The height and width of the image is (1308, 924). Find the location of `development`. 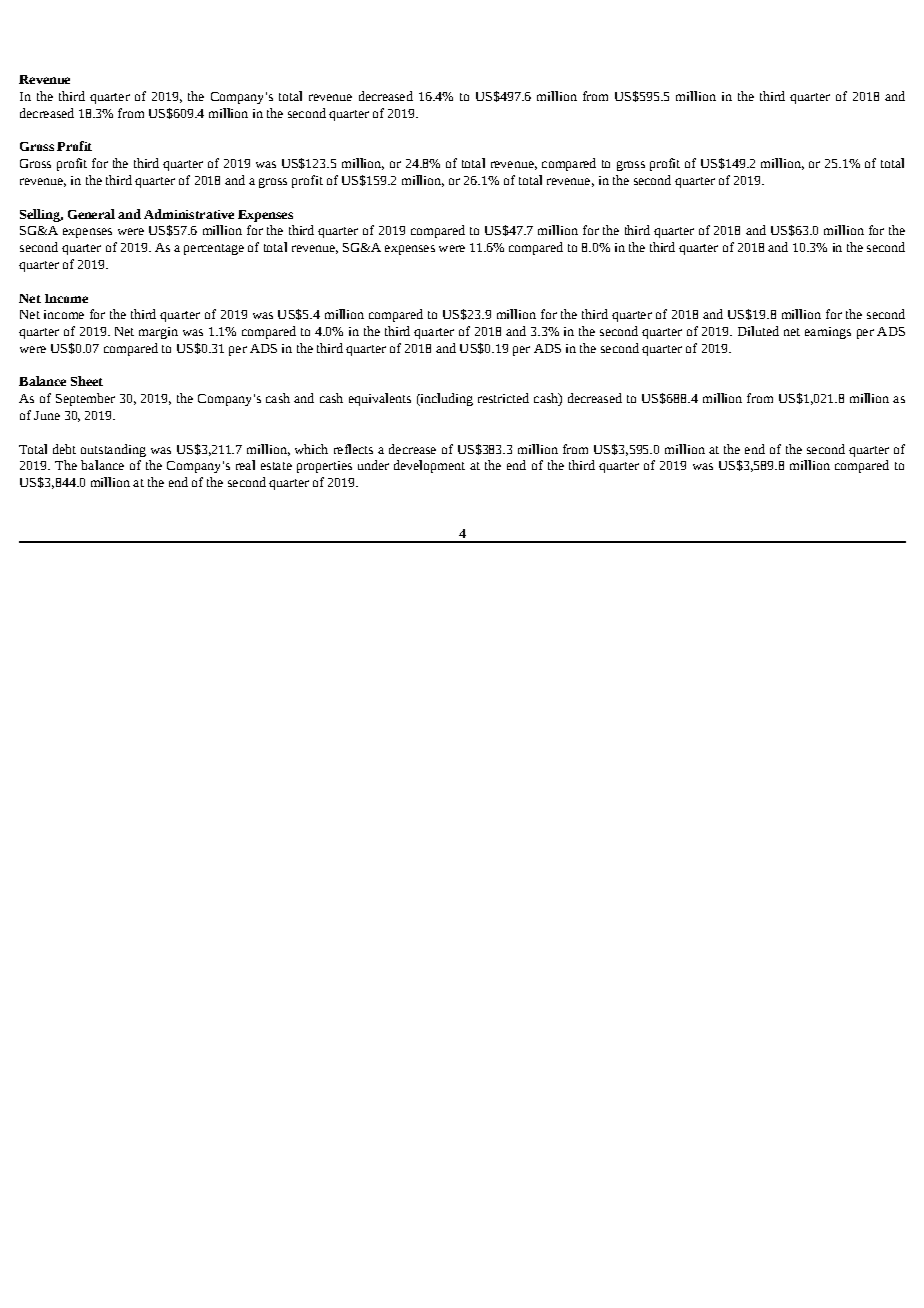

development is located at coordinates (429, 466).
